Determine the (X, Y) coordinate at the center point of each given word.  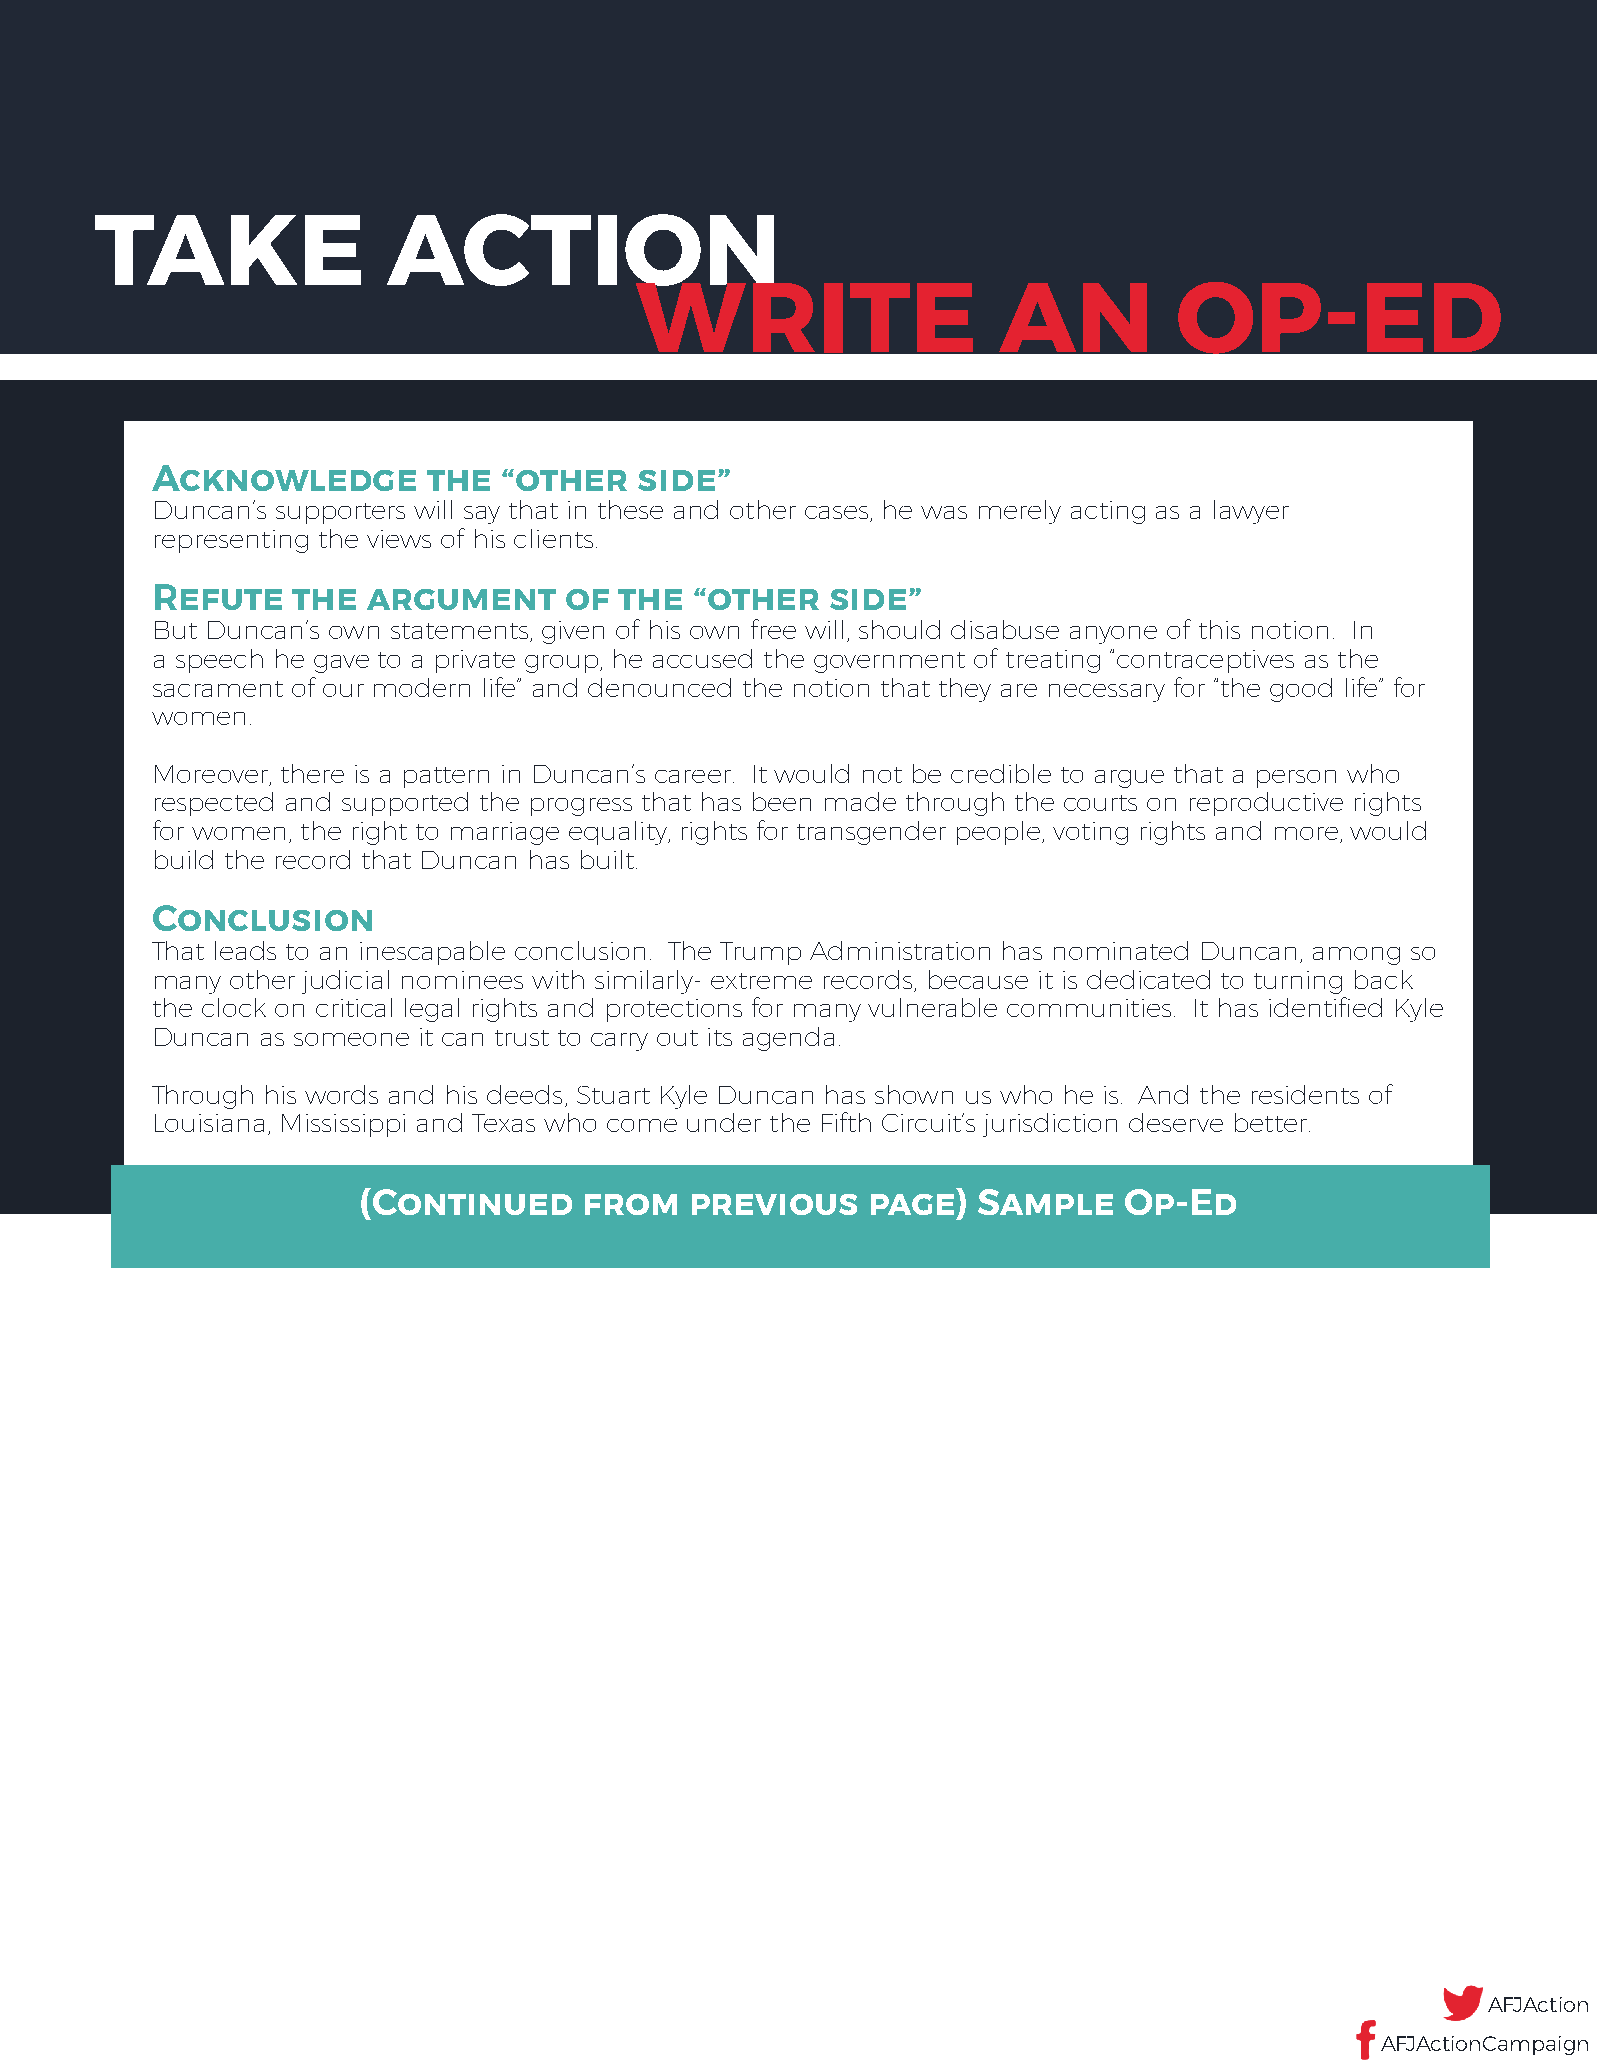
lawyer (1251, 512)
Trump (760, 953)
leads (245, 950)
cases (838, 514)
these (630, 509)
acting (1108, 512)
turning (1298, 982)
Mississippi (343, 1125)
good (1301, 690)
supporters (340, 513)
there (312, 773)
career (693, 776)
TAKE (228, 250)
